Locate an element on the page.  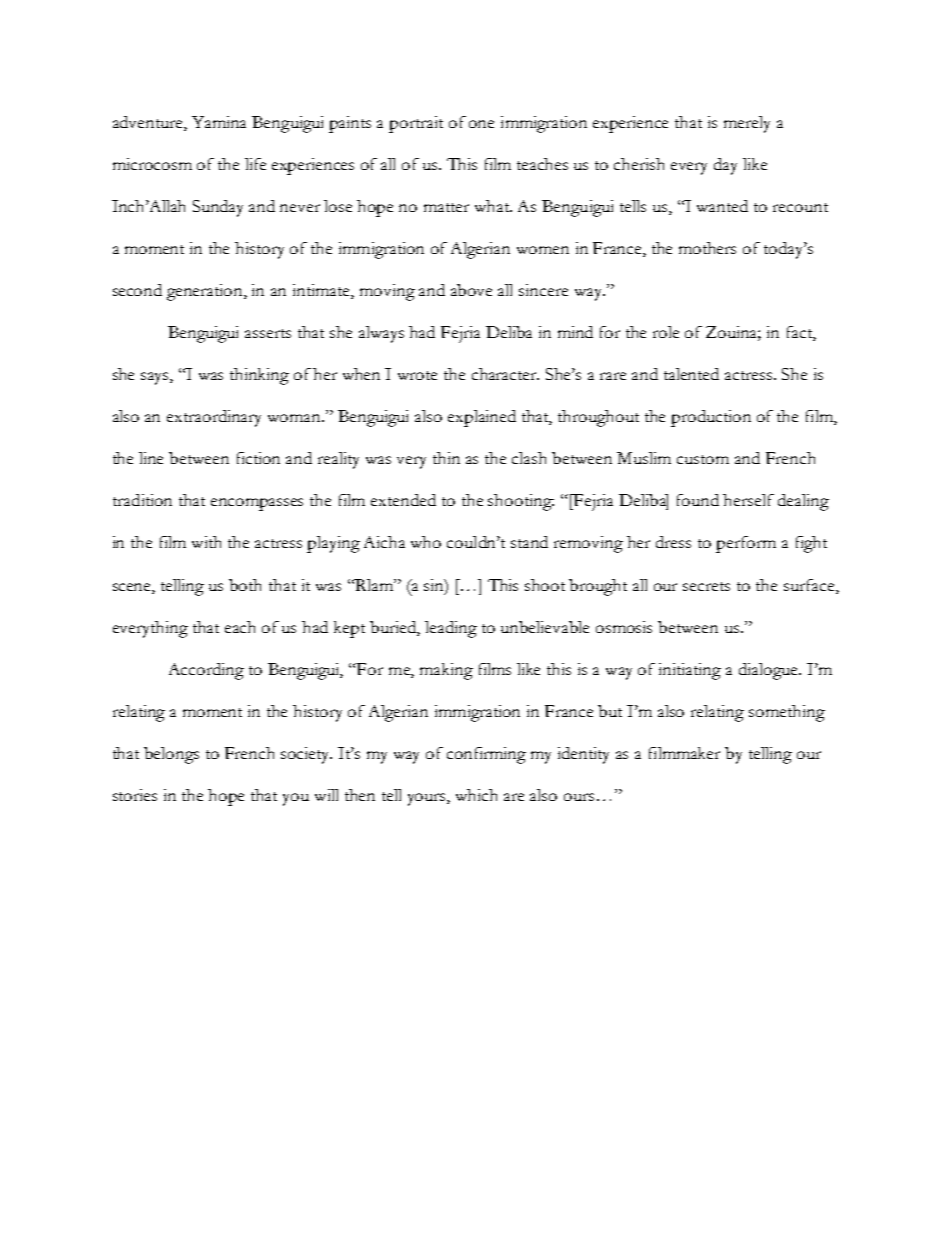
fiction is located at coordinates (258, 458).
